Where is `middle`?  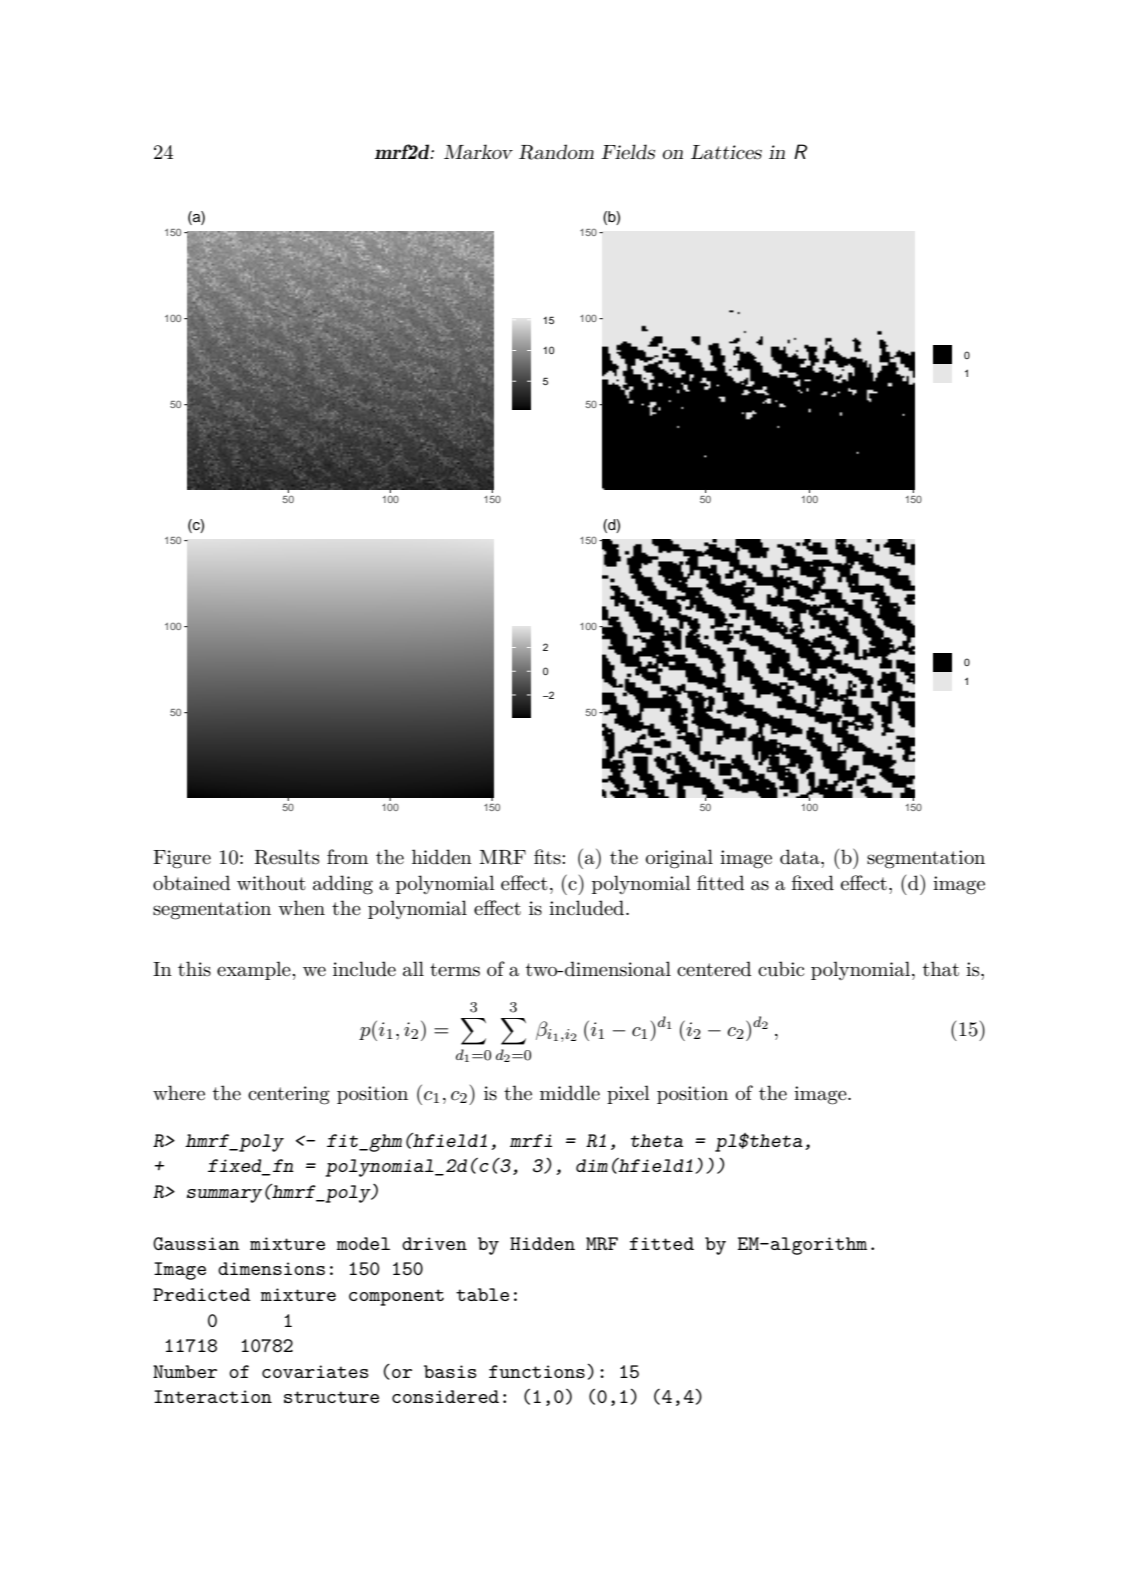
middle is located at coordinates (570, 1092).
